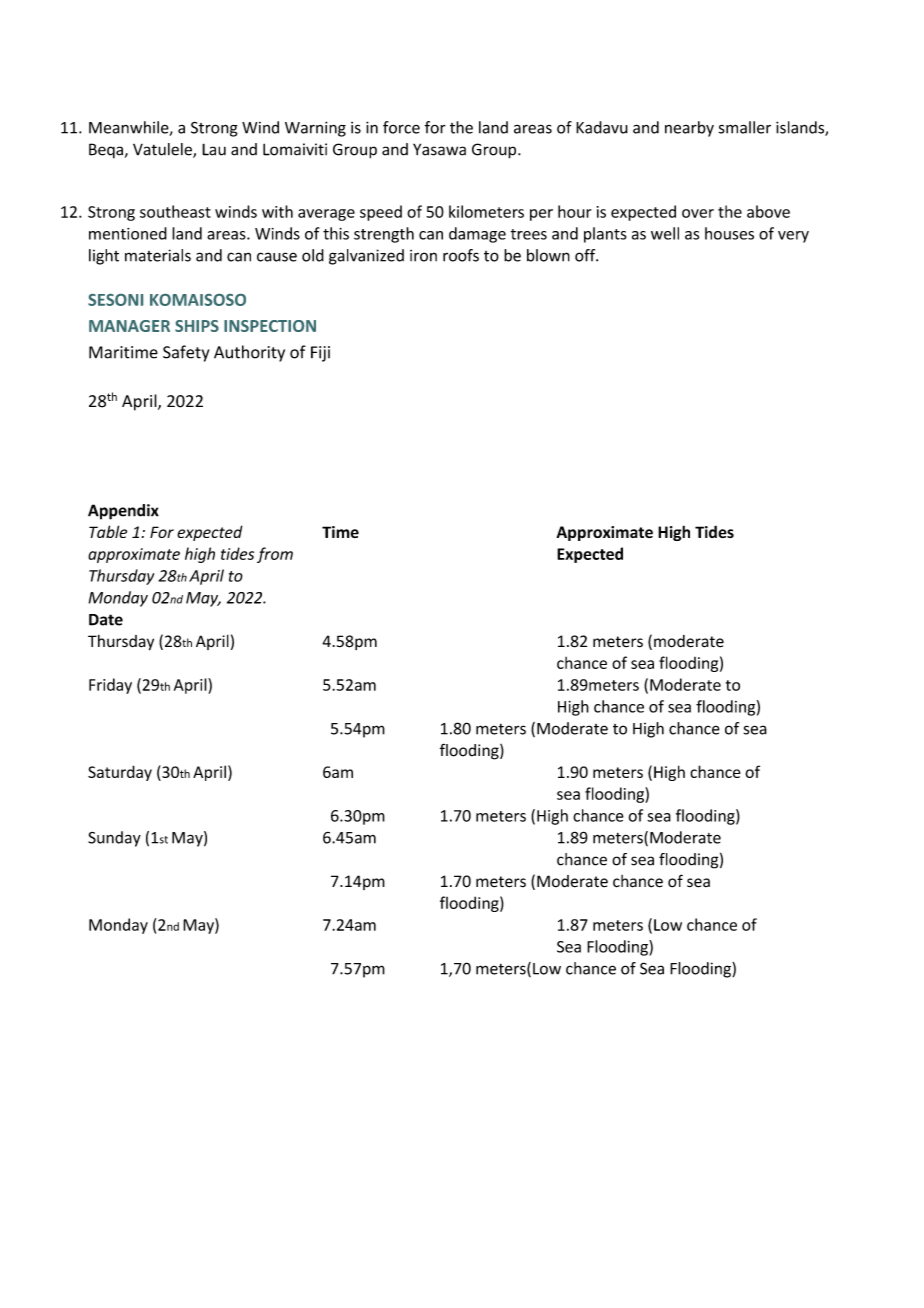 This screenshot has width=924, height=1308. Describe the element at coordinates (401, 127) in the screenshot. I see `force` at that location.
